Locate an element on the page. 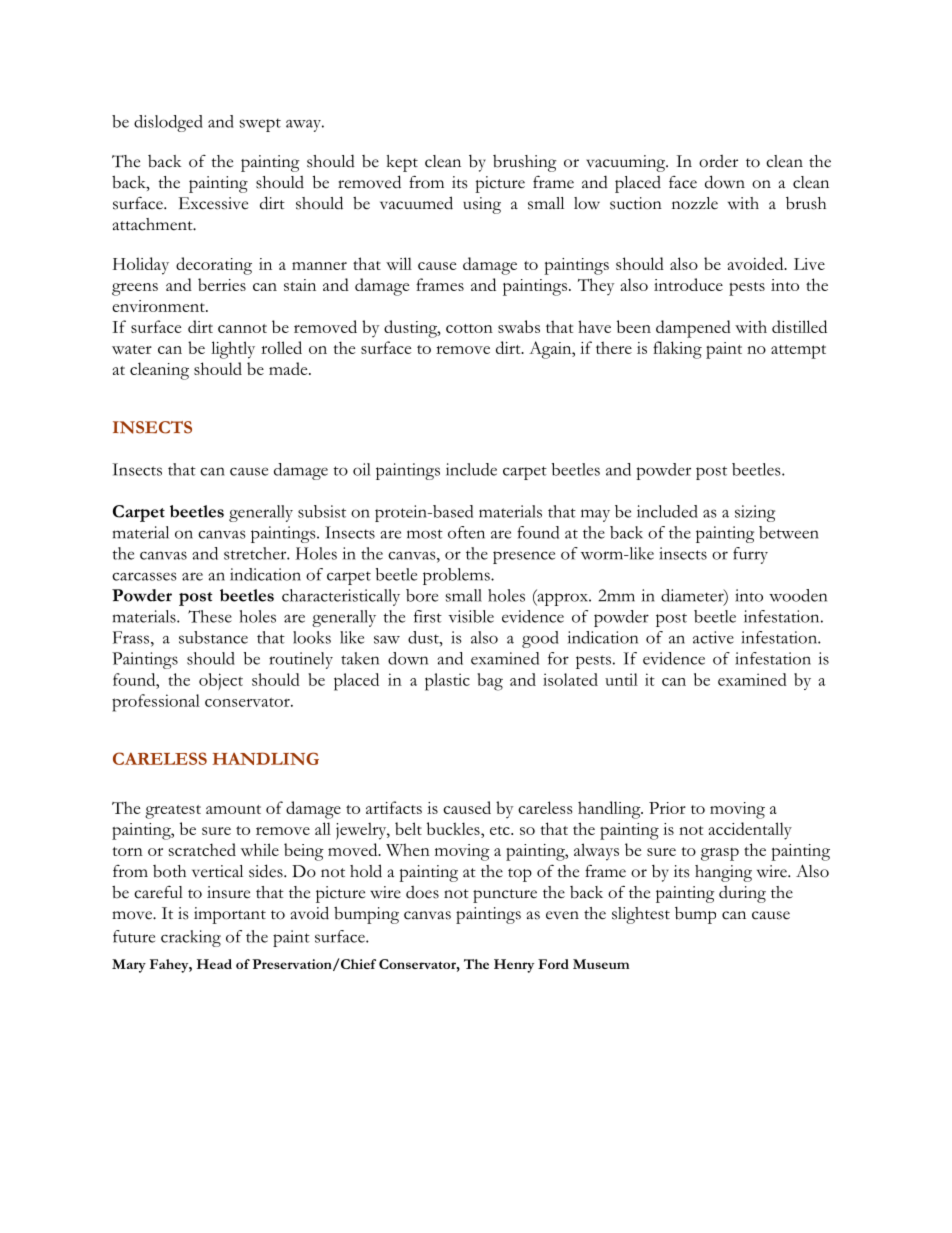  dislodged is located at coordinates (168, 123).
